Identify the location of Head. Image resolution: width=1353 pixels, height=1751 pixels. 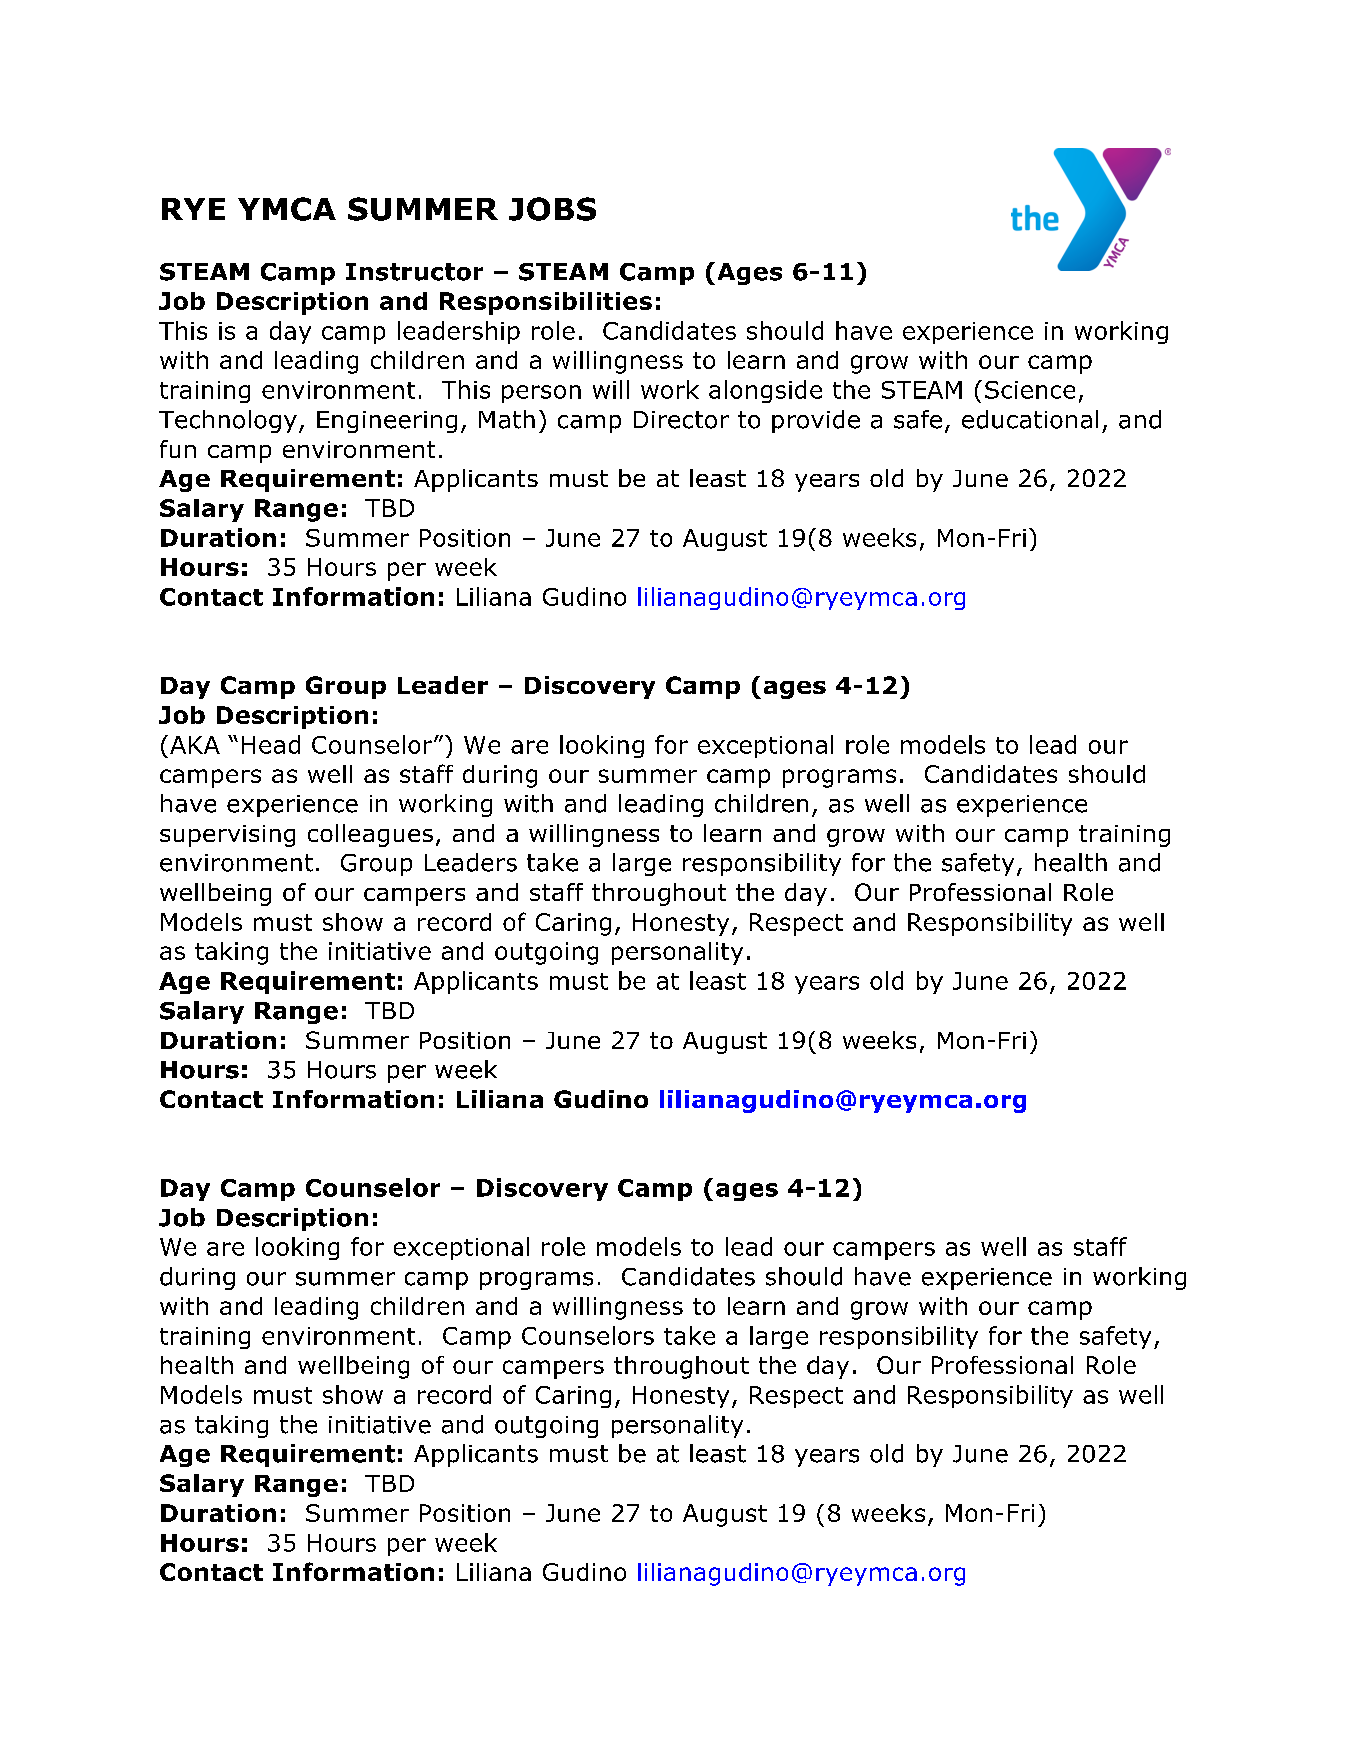
(271, 744).
